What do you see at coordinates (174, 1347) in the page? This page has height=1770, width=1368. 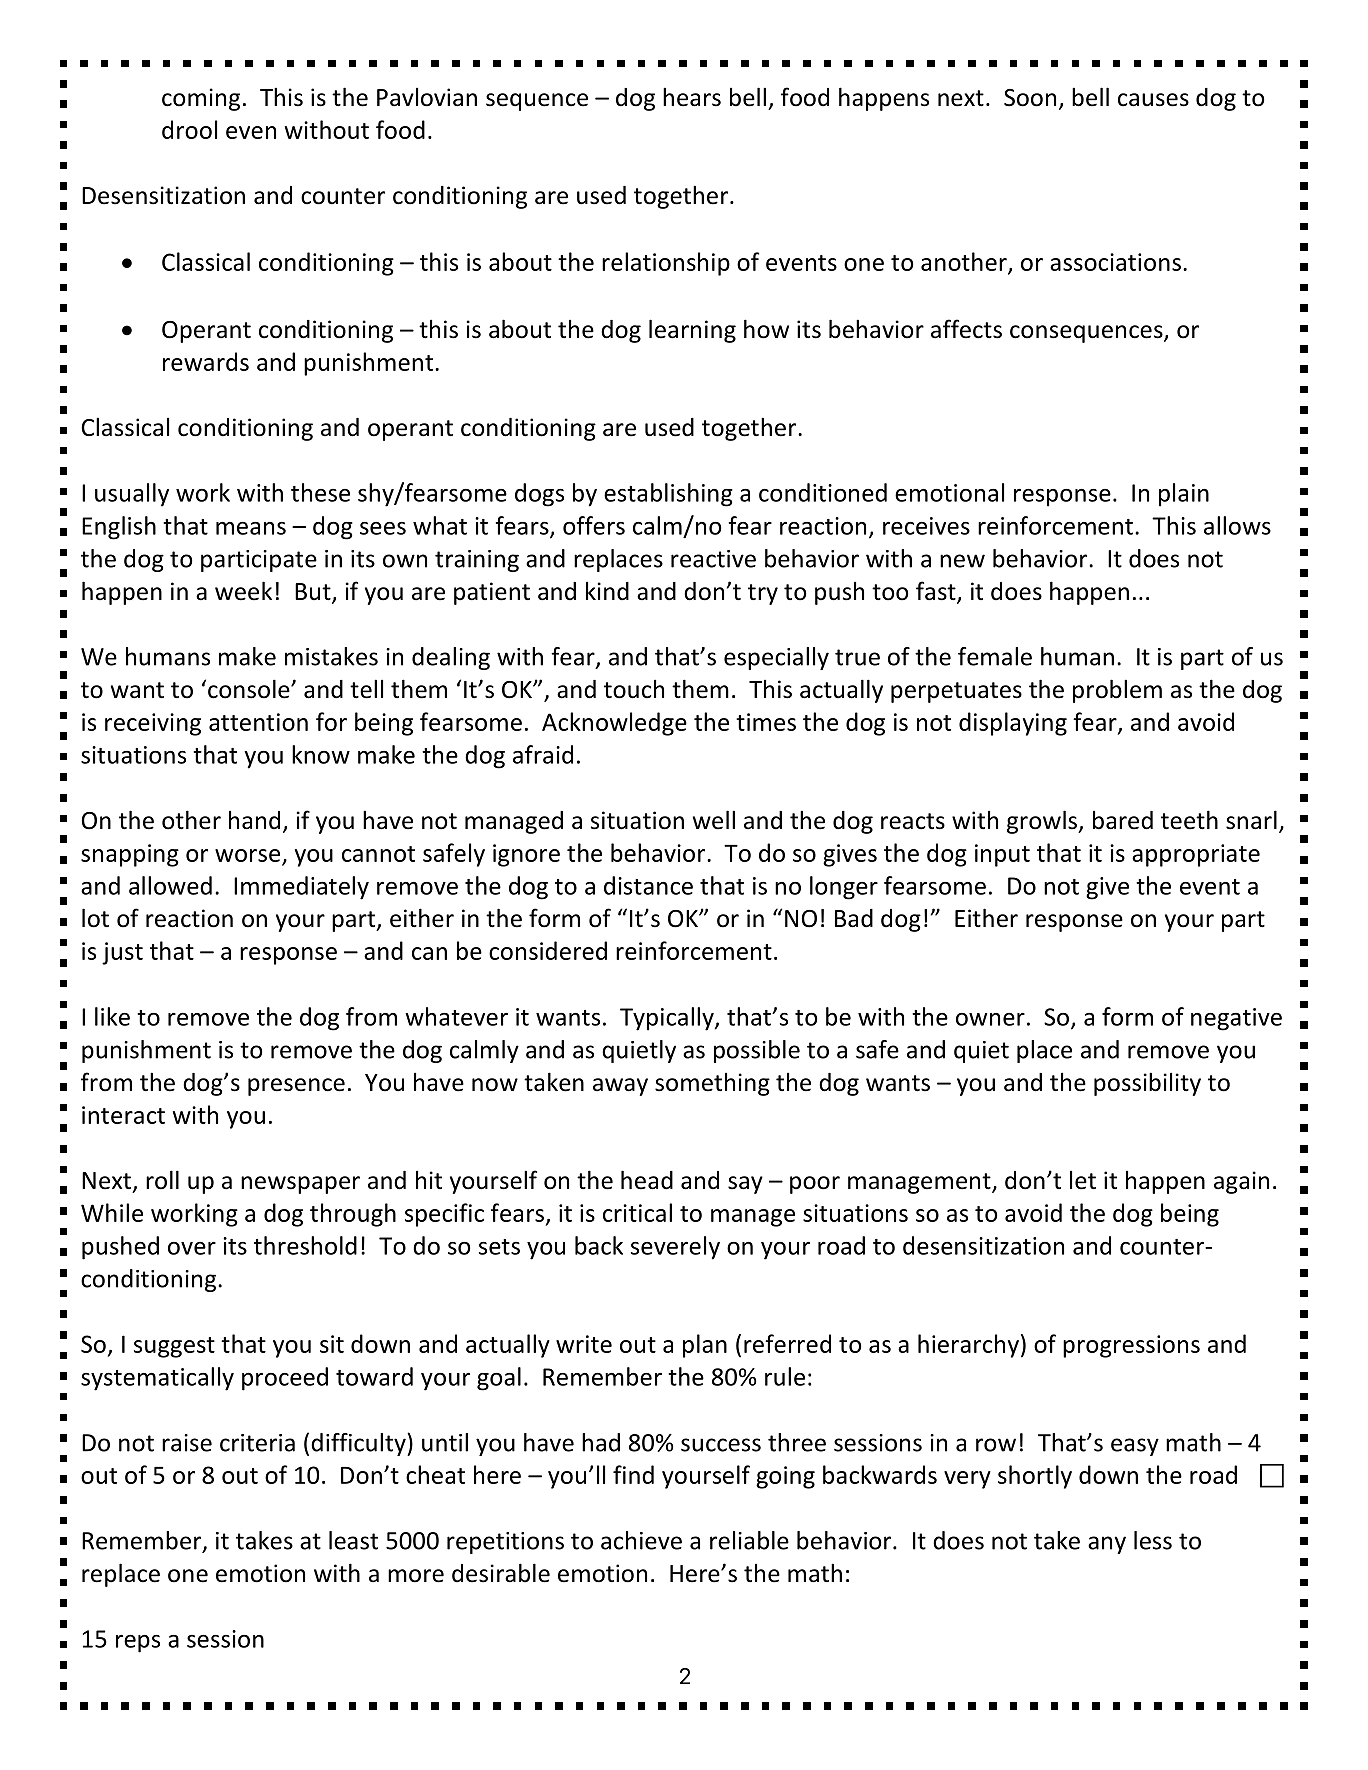 I see `suggest` at bounding box center [174, 1347].
